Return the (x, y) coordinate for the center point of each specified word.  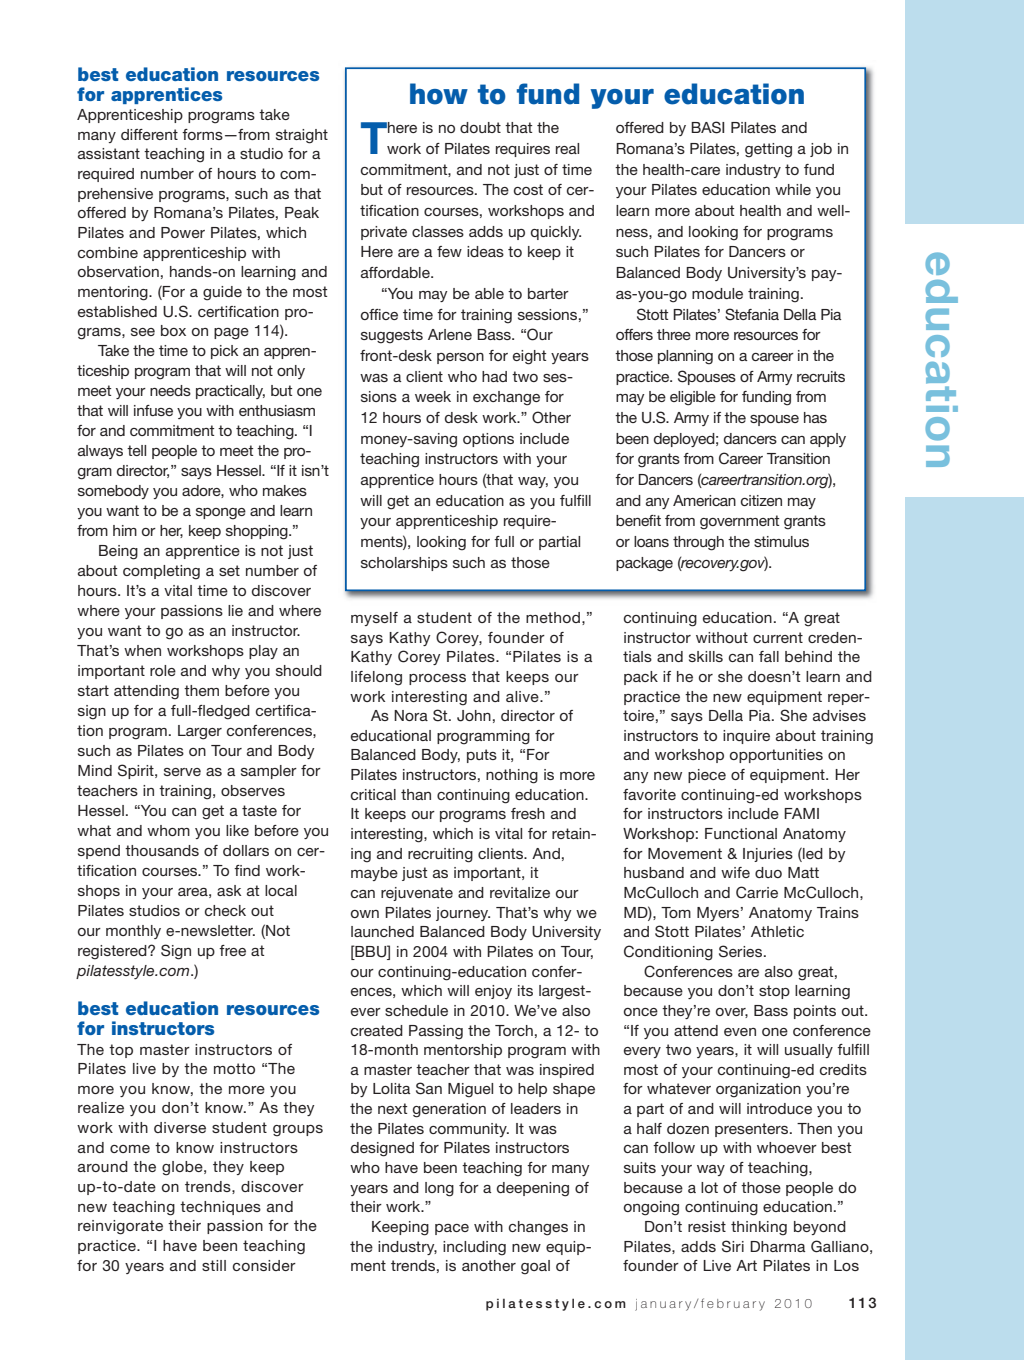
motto (234, 1068)
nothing (512, 776)
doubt (480, 127)
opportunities (776, 756)
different (149, 134)
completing (161, 572)
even (740, 1032)
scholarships (404, 564)
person (460, 358)
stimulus (781, 541)
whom (168, 830)
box (173, 330)
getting (768, 150)
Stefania (752, 314)
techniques (220, 1208)
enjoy (493, 992)
